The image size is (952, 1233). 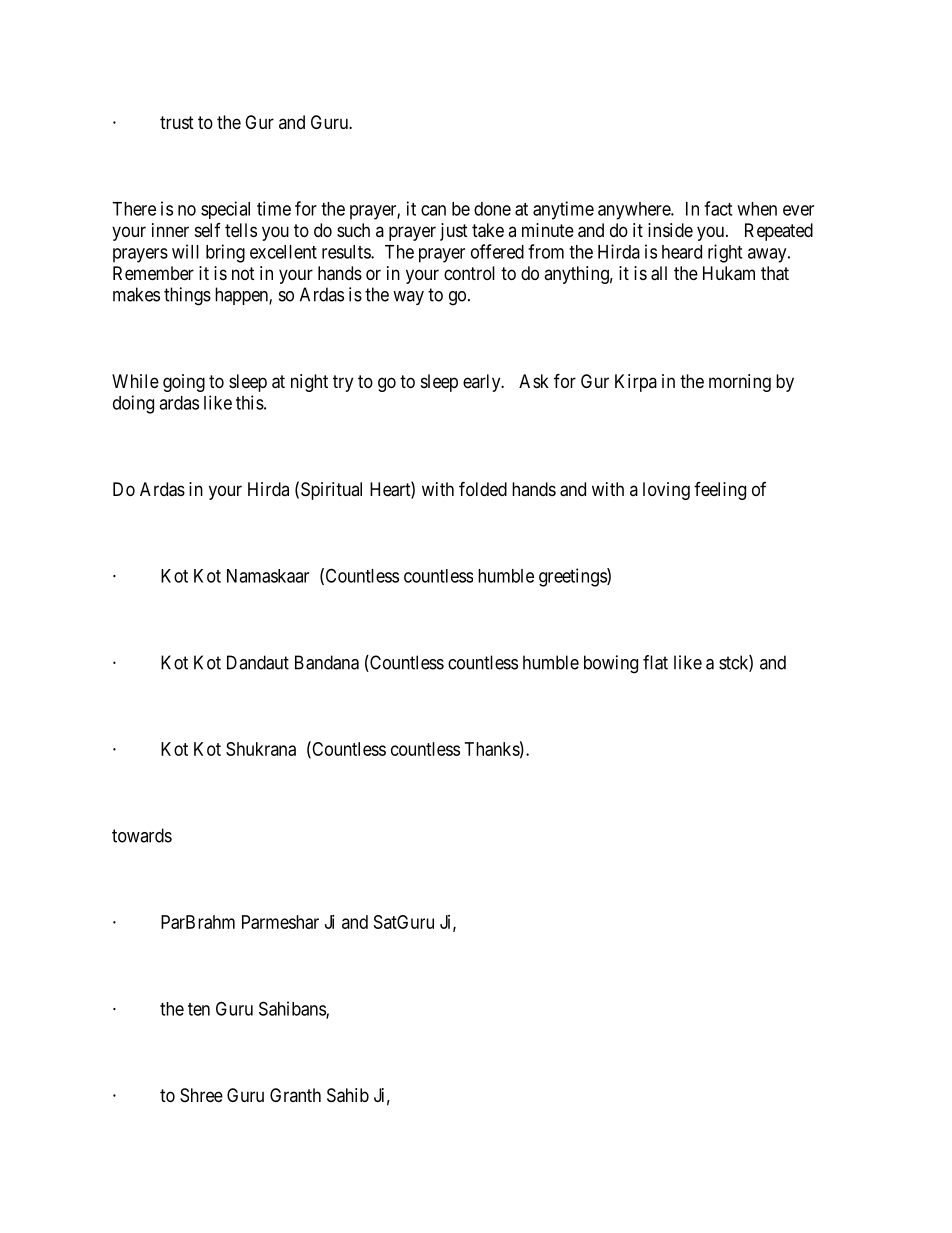 I want to click on flat, so click(x=655, y=662).
